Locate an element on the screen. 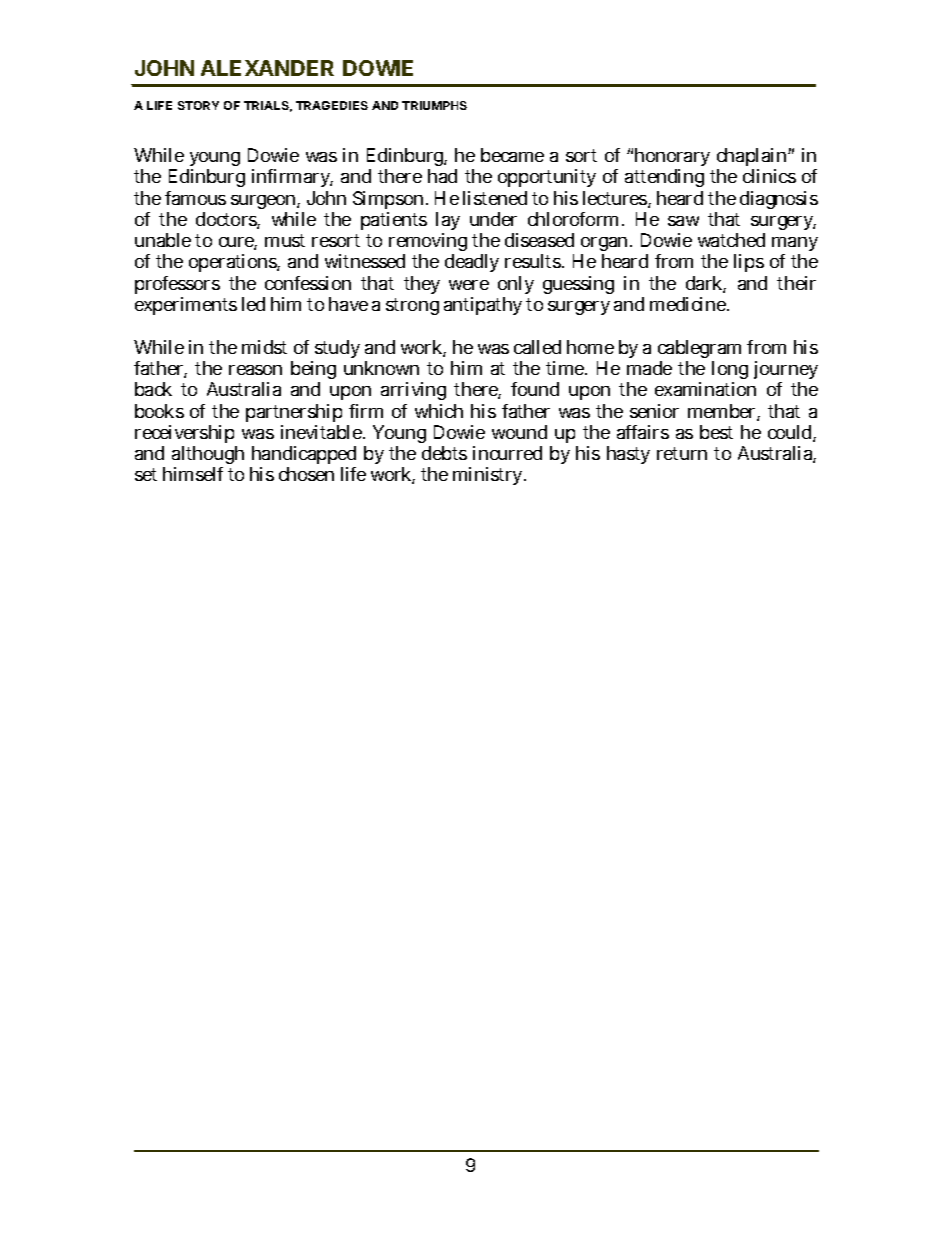  had is located at coordinates (442, 176).
